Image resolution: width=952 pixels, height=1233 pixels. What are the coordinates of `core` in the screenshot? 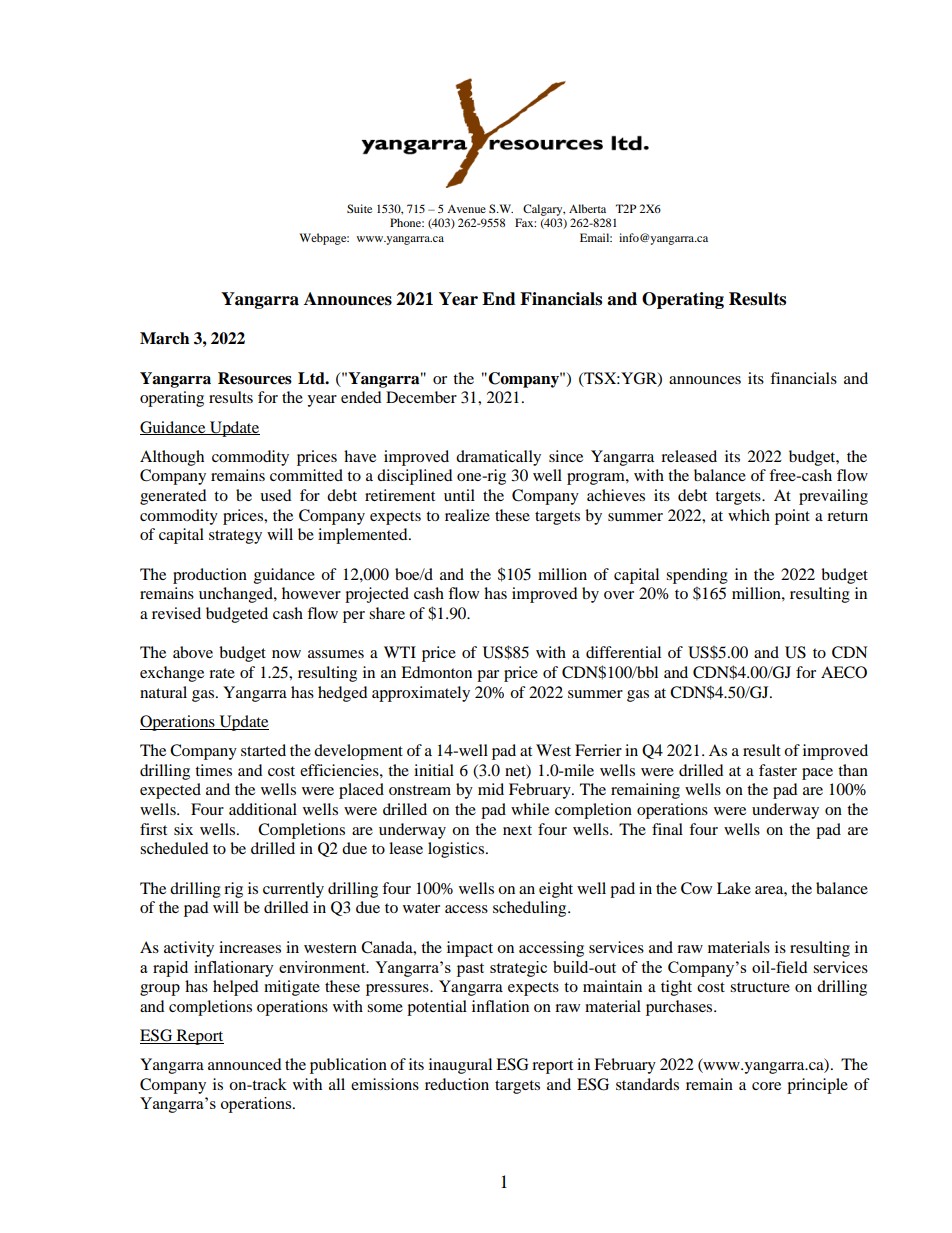 It's located at (766, 1086).
